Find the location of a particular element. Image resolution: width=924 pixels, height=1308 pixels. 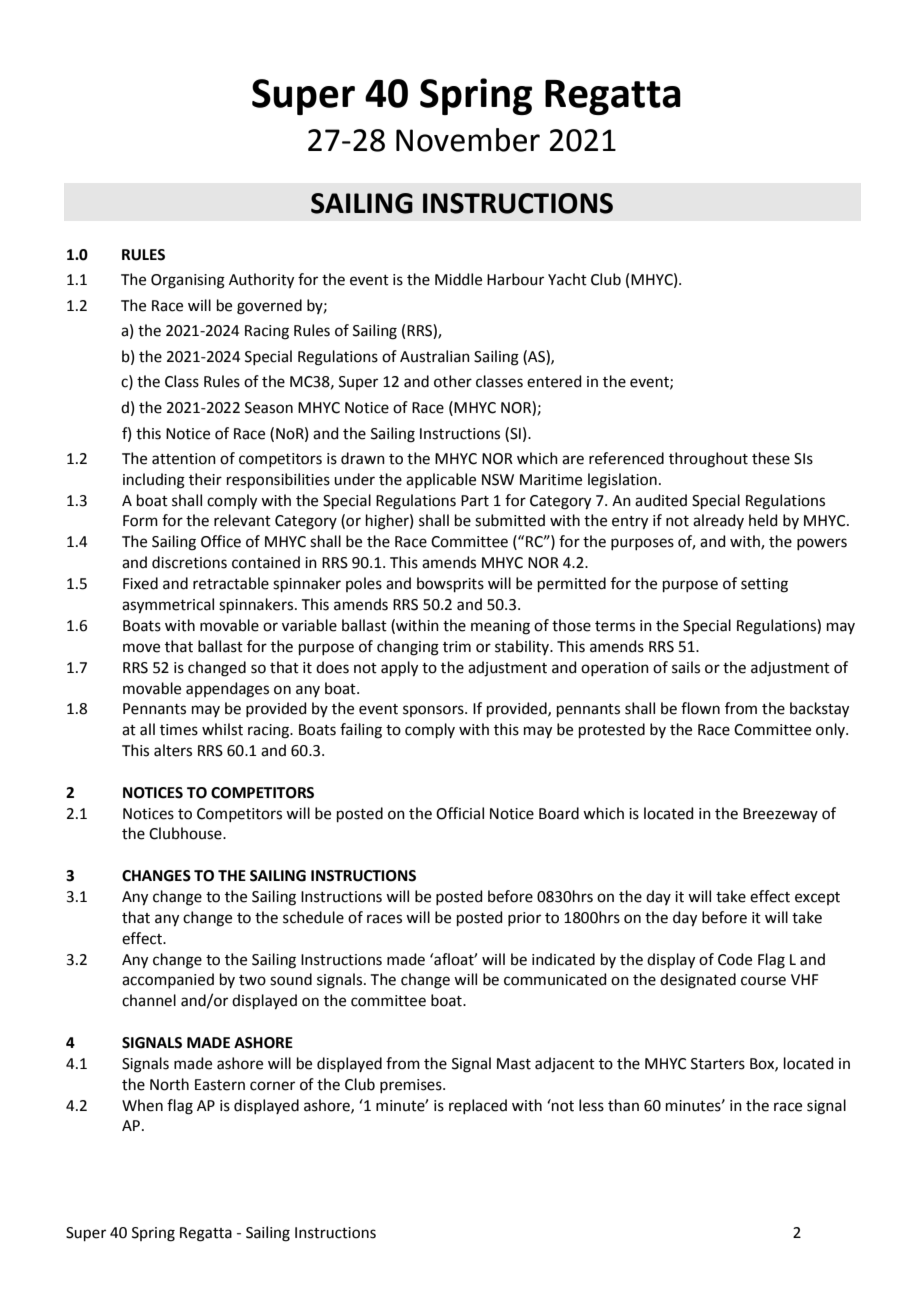

Authority is located at coordinates (261, 281).
